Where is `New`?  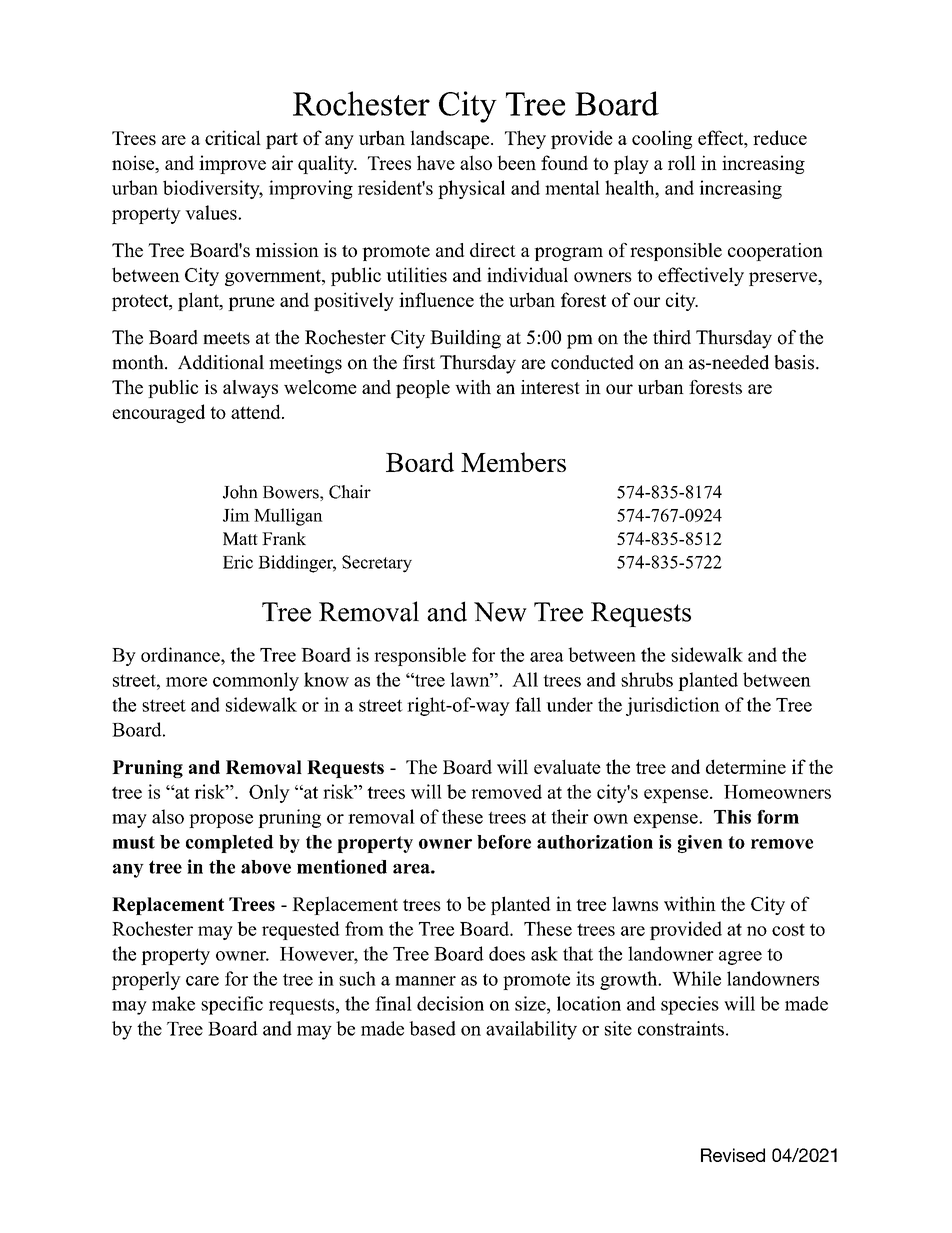 New is located at coordinates (500, 612).
